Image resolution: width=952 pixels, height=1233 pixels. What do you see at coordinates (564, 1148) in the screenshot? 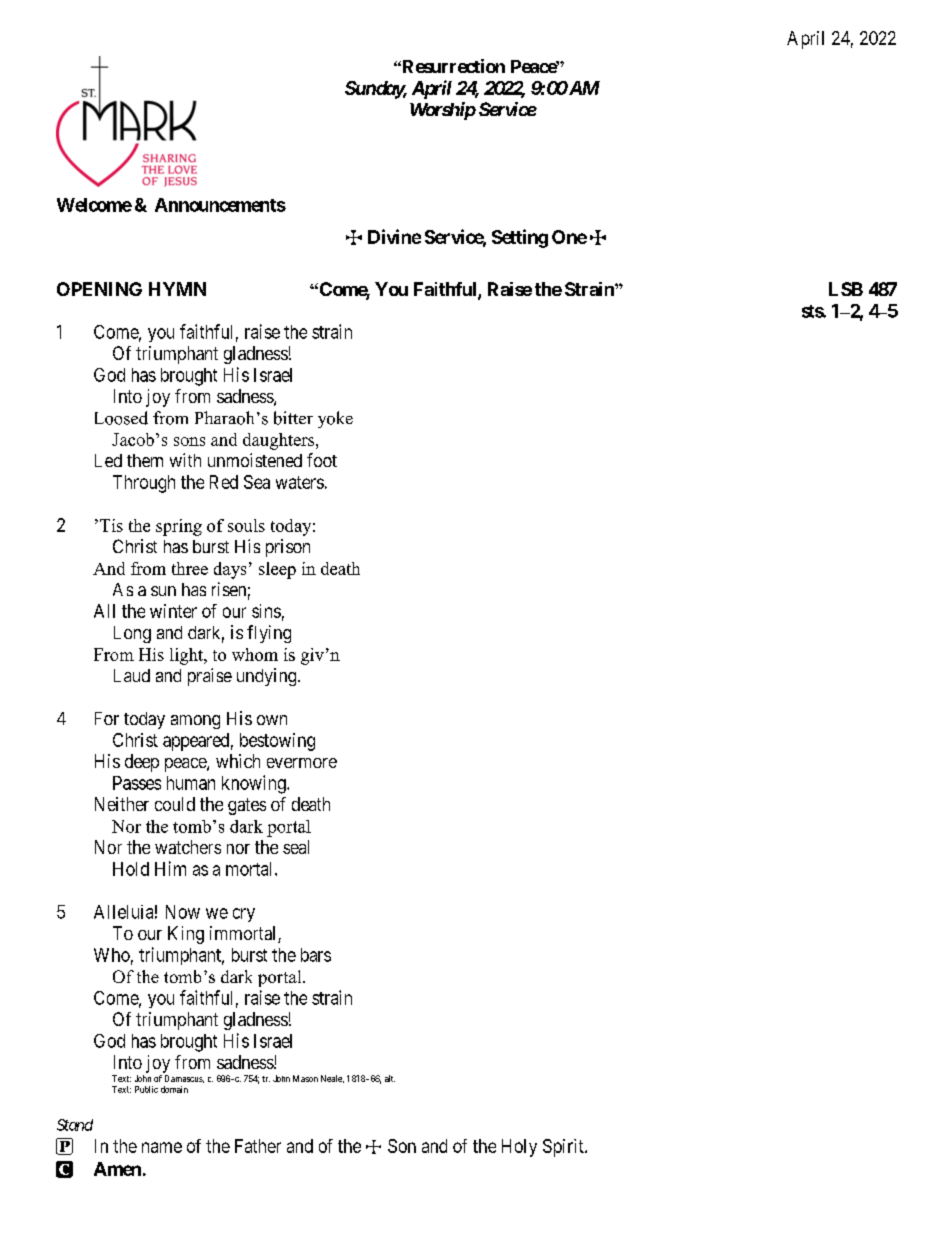
I see `Spirit` at bounding box center [564, 1148].
